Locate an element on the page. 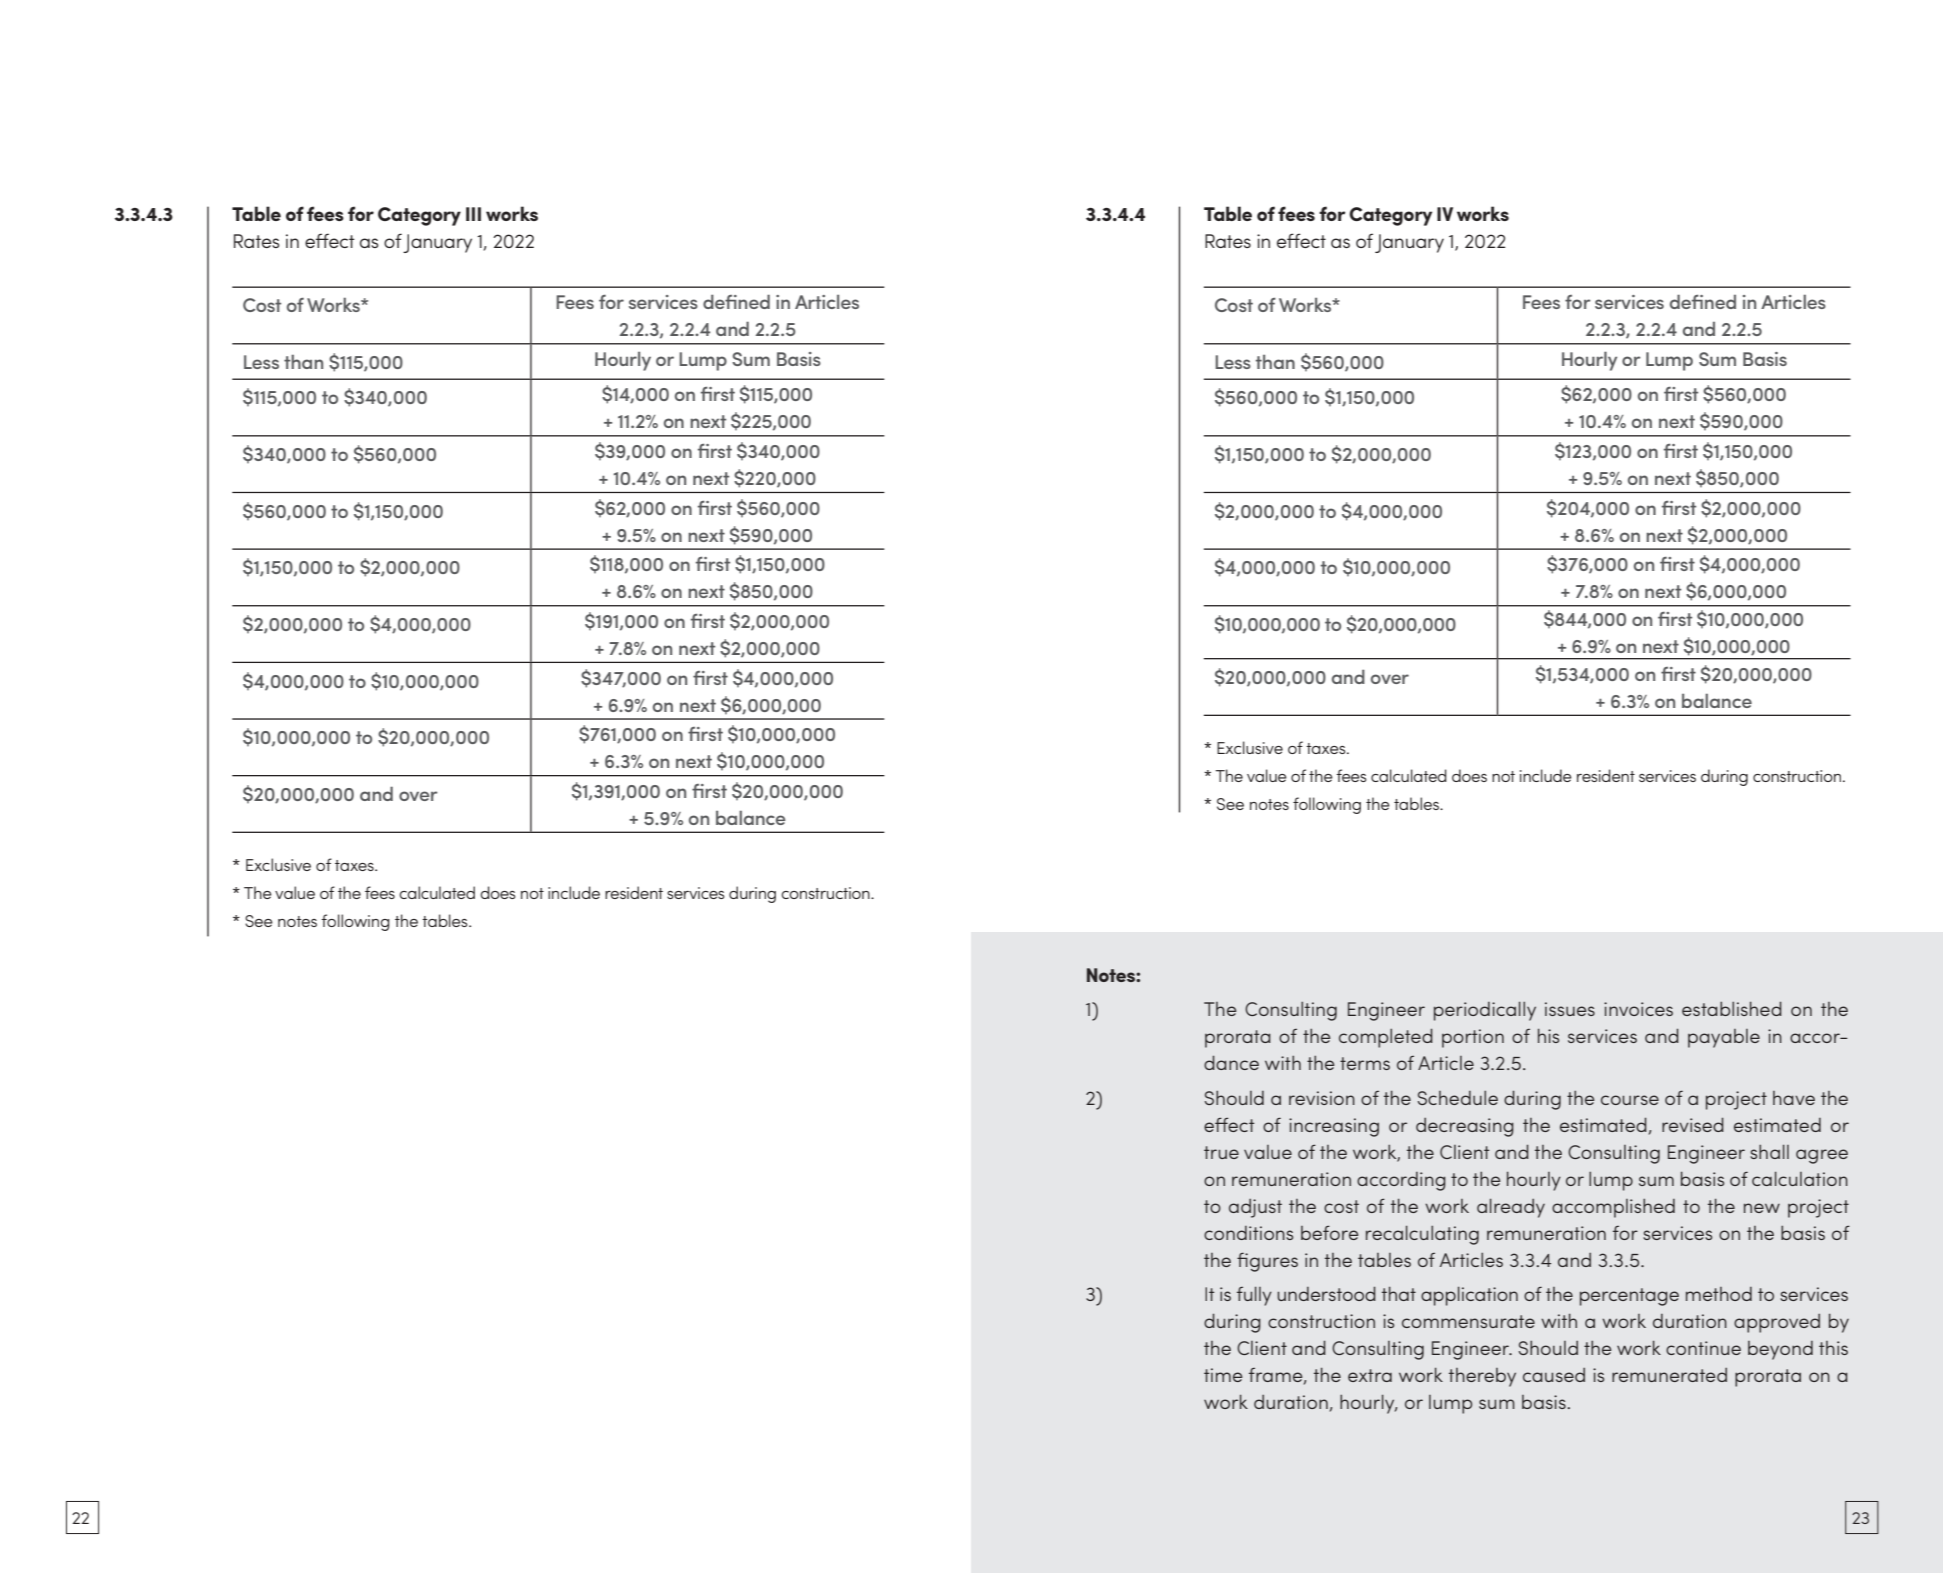  true is located at coordinates (1221, 1152).
